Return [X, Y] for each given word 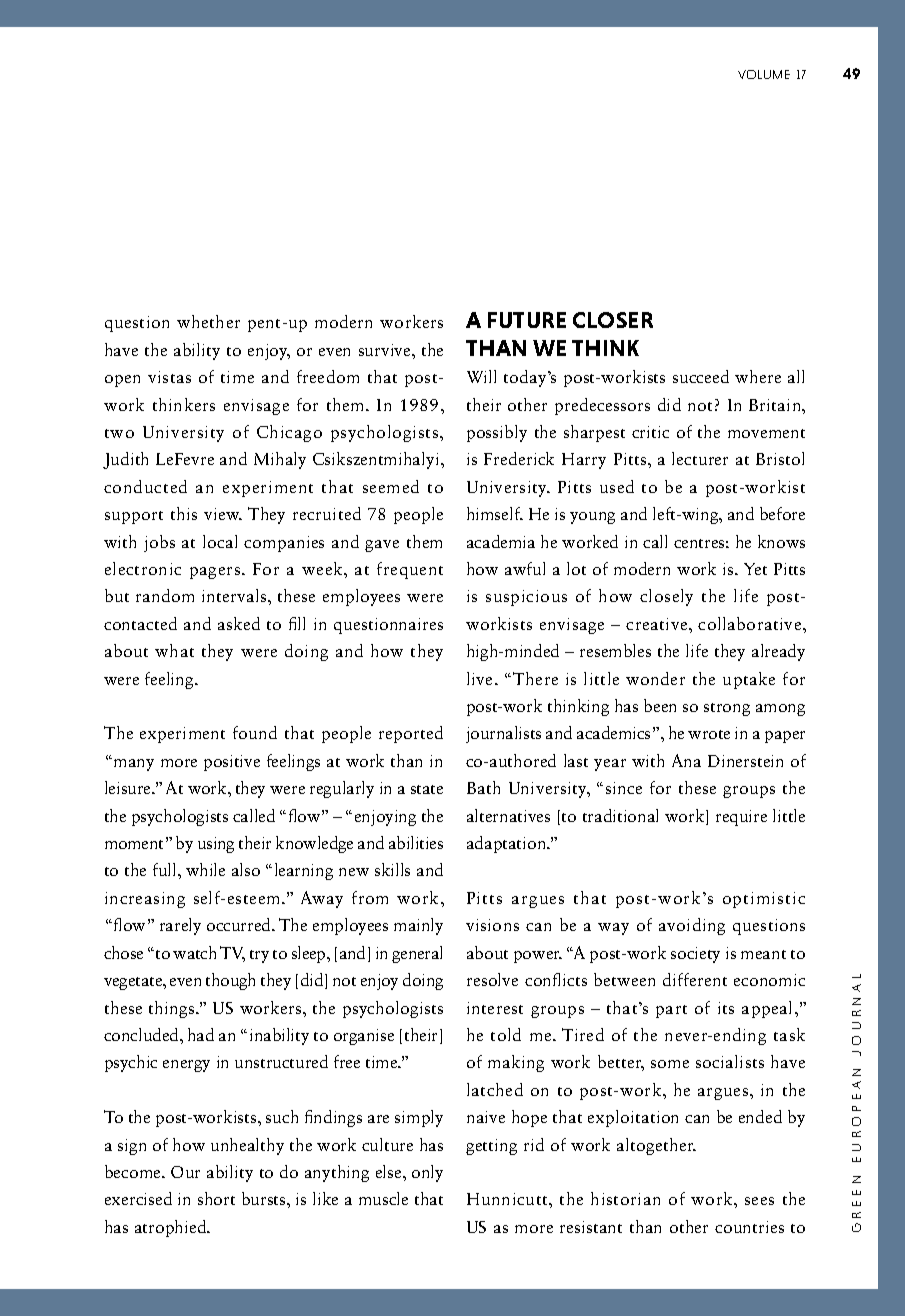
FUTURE [527, 320]
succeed [701, 376]
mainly [418, 926]
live [481, 678]
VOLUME [764, 74]
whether [208, 321]
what [174, 650]
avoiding [692, 926]
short [216, 1198]
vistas [169, 377]
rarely [180, 926]
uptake [749, 680]
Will [481, 376]
